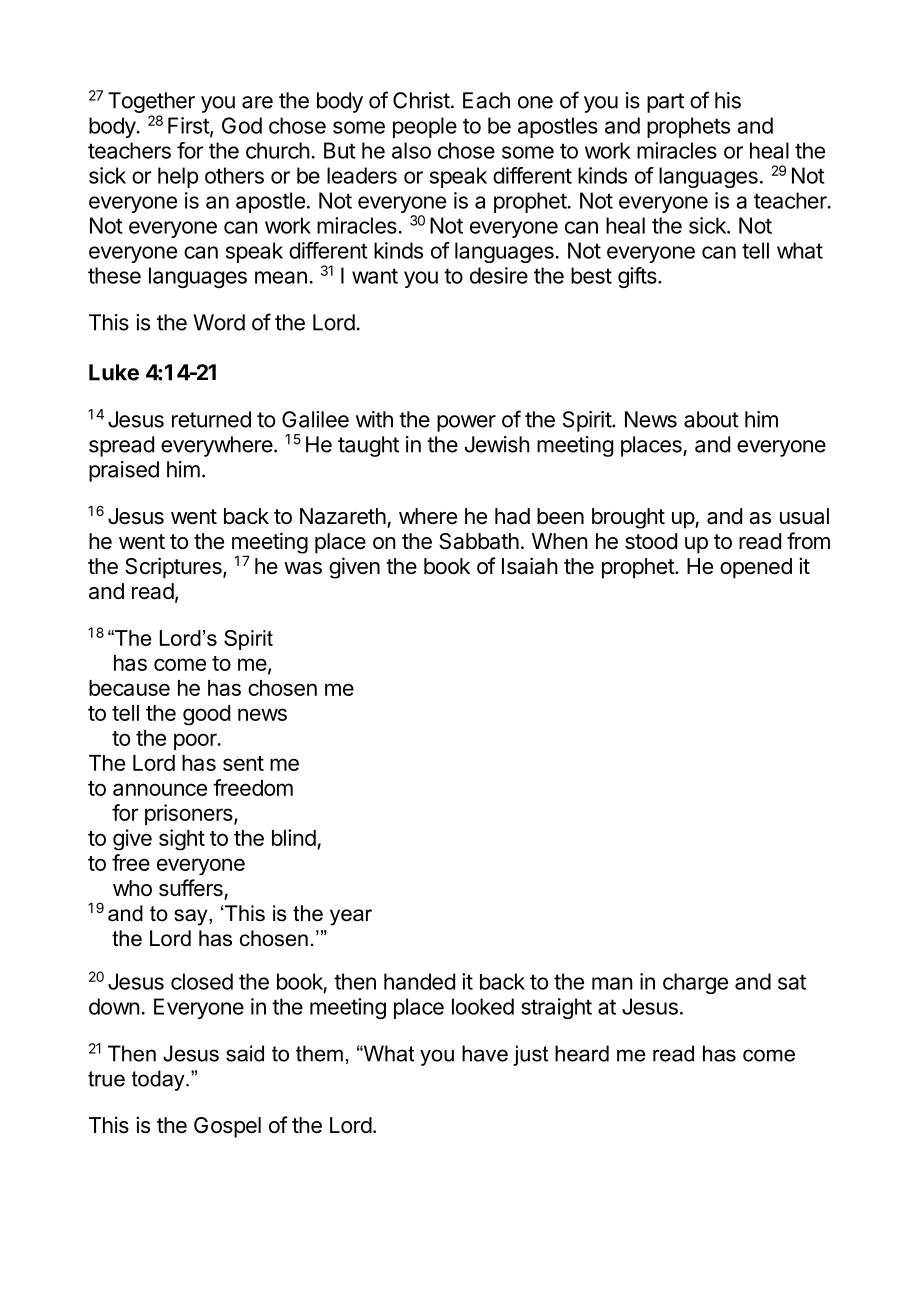 This document has height=1308, width=924. Describe the element at coordinates (160, 789) in the document. I see `announce` at that location.
